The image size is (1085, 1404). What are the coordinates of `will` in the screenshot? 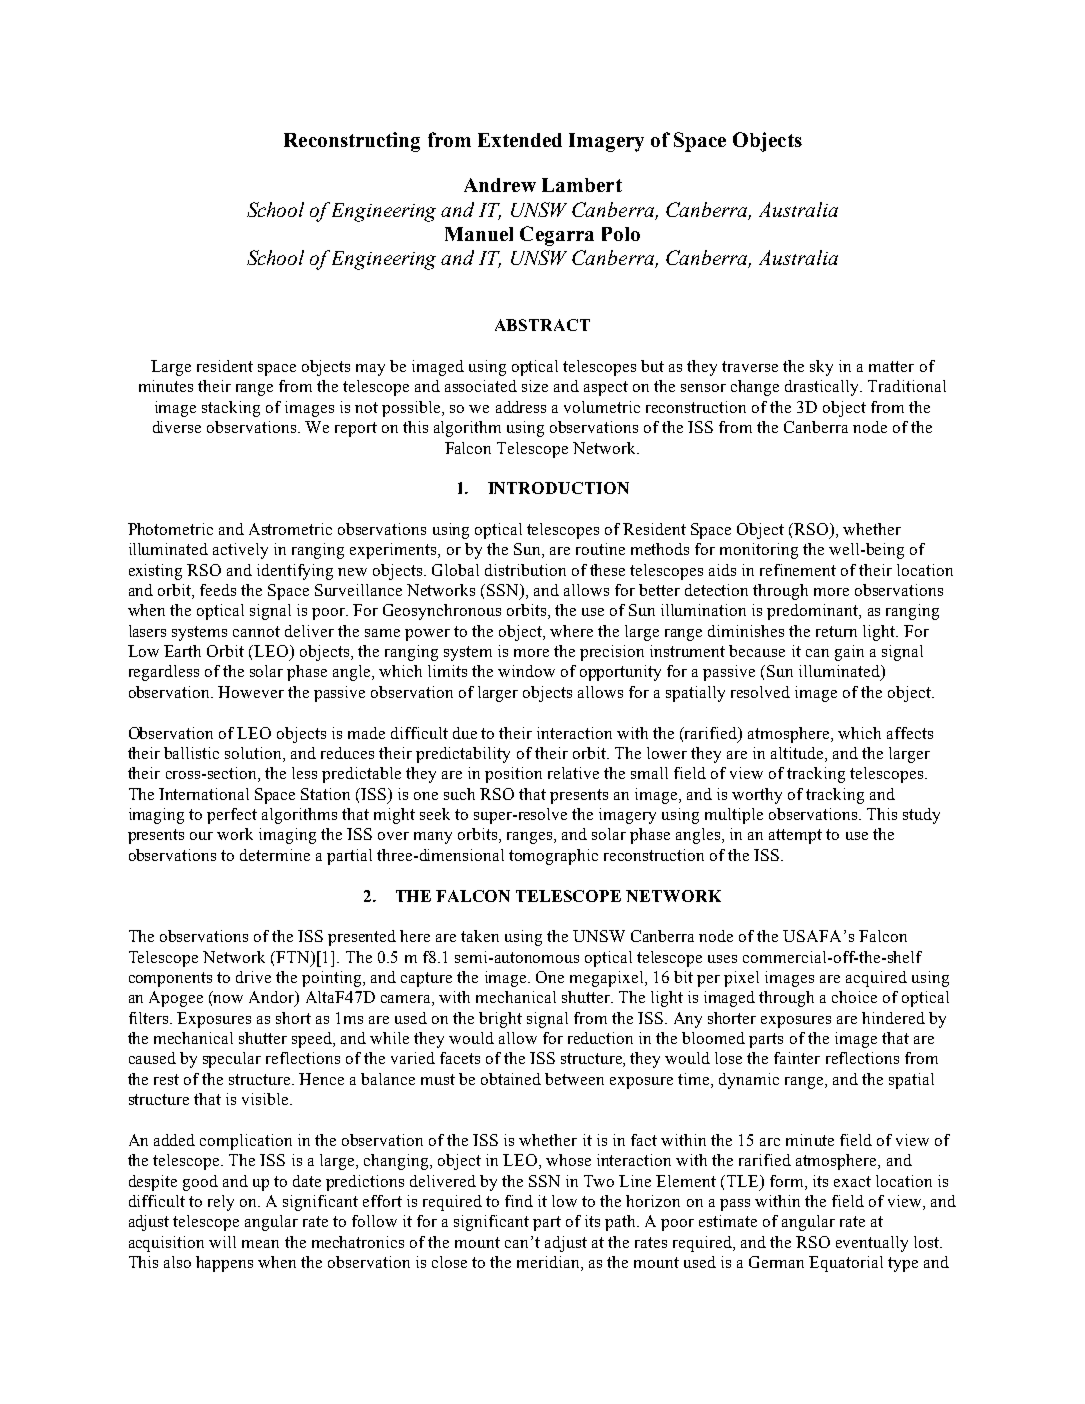 It's located at (222, 1242).
